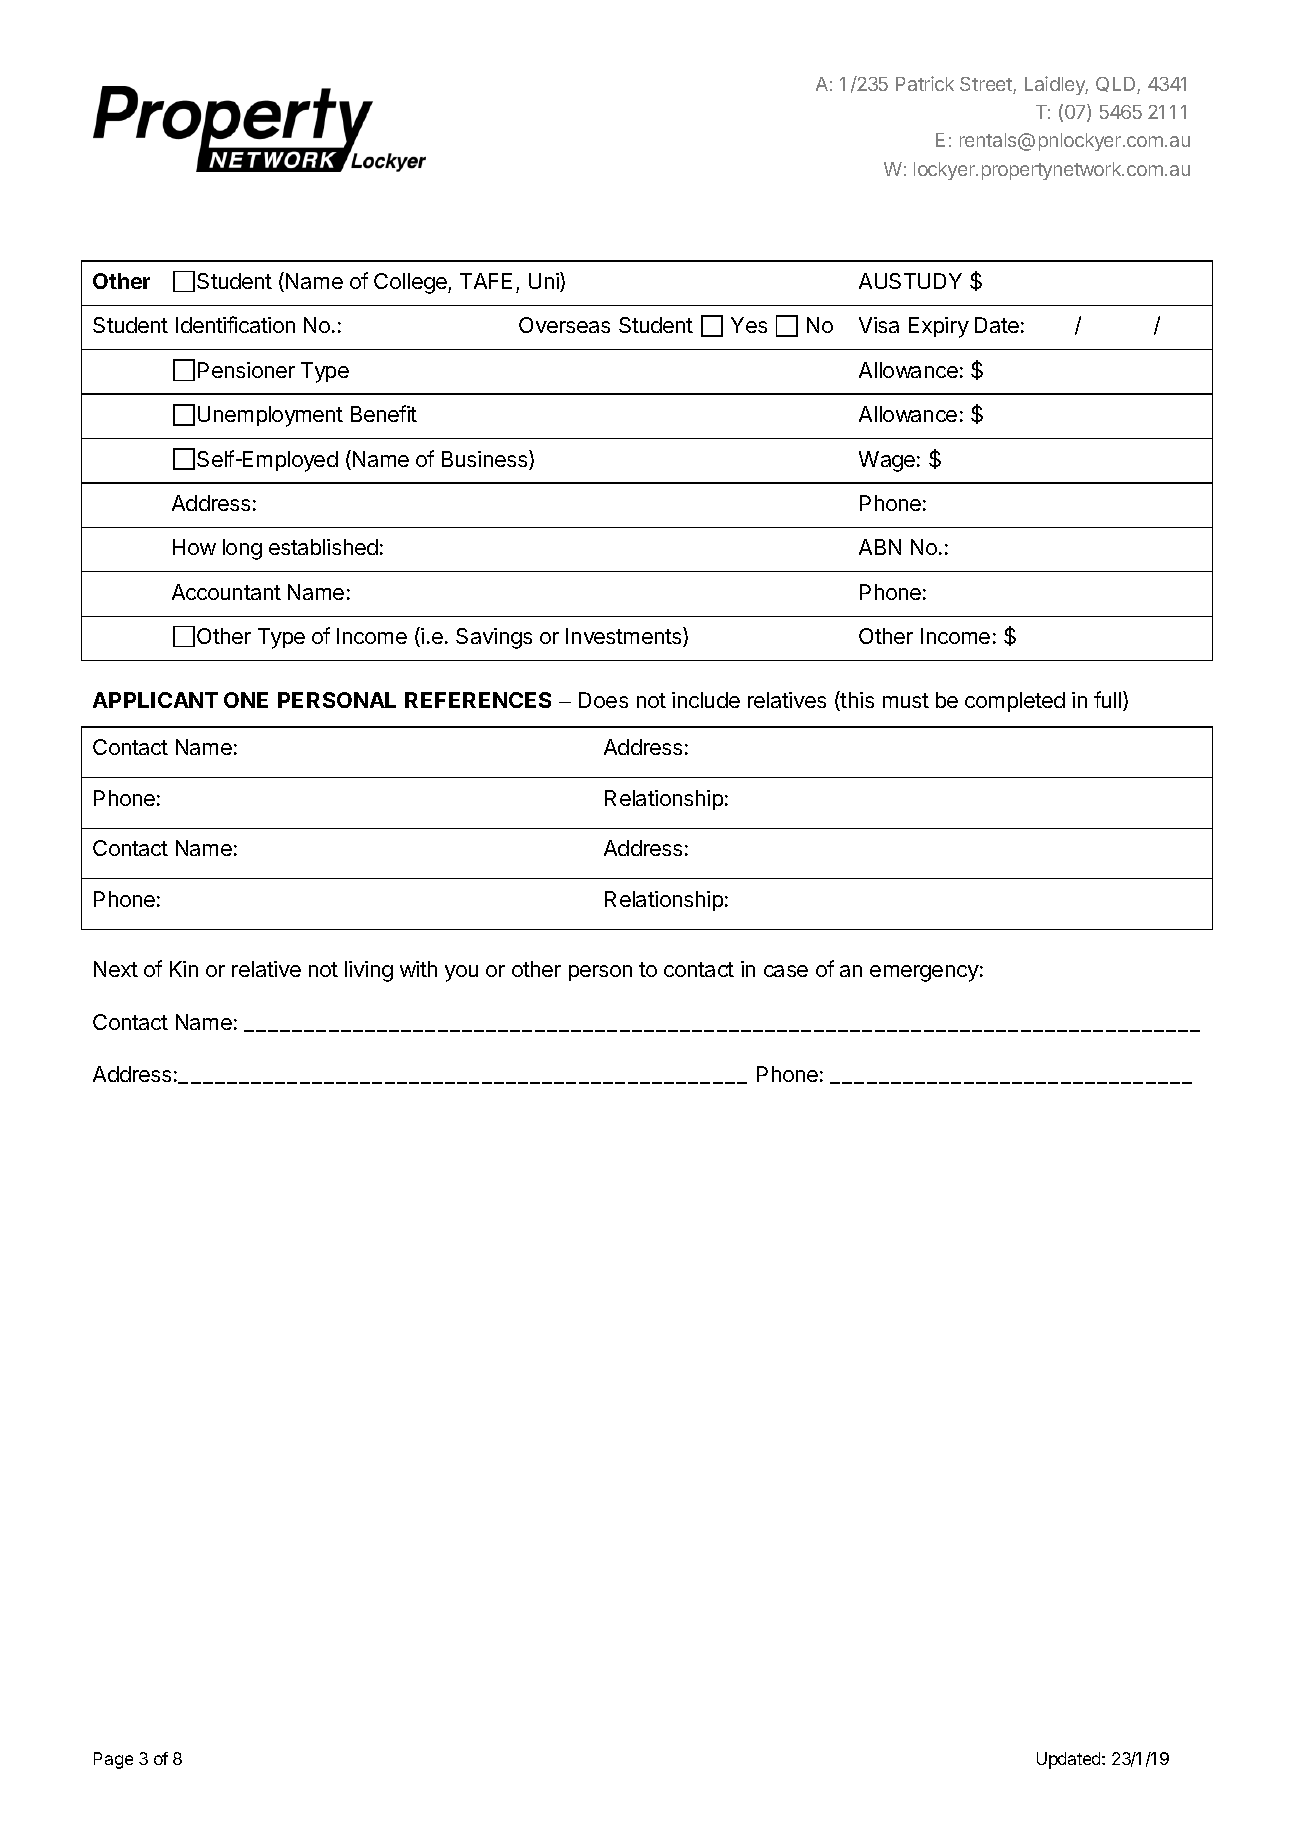 This screenshot has width=1299, height=1836. Describe the element at coordinates (545, 282) in the screenshot. I see `Uni` at that location.
